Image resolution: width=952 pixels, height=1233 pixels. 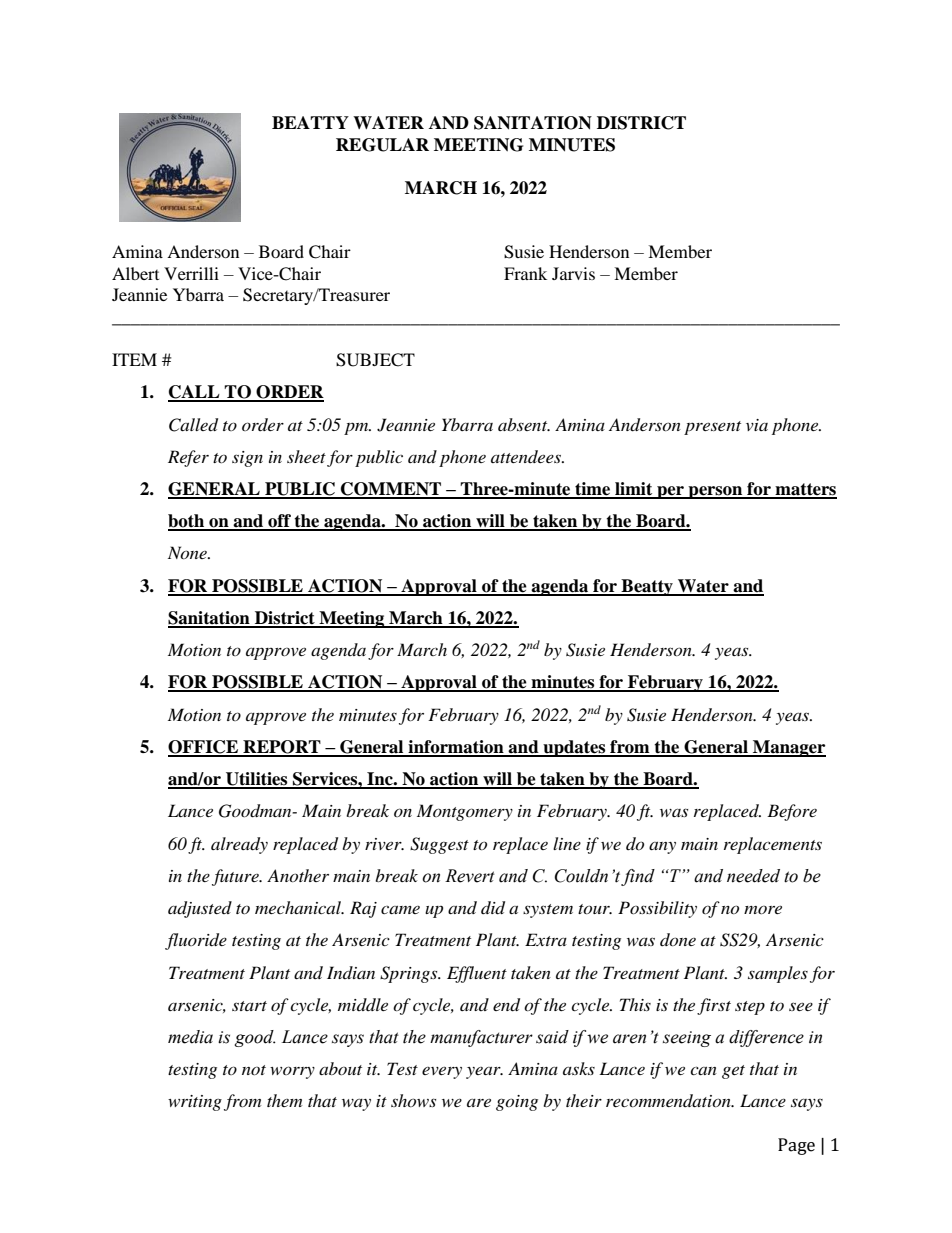 I want to click on REGULAR, so click(x=382, y=145).
